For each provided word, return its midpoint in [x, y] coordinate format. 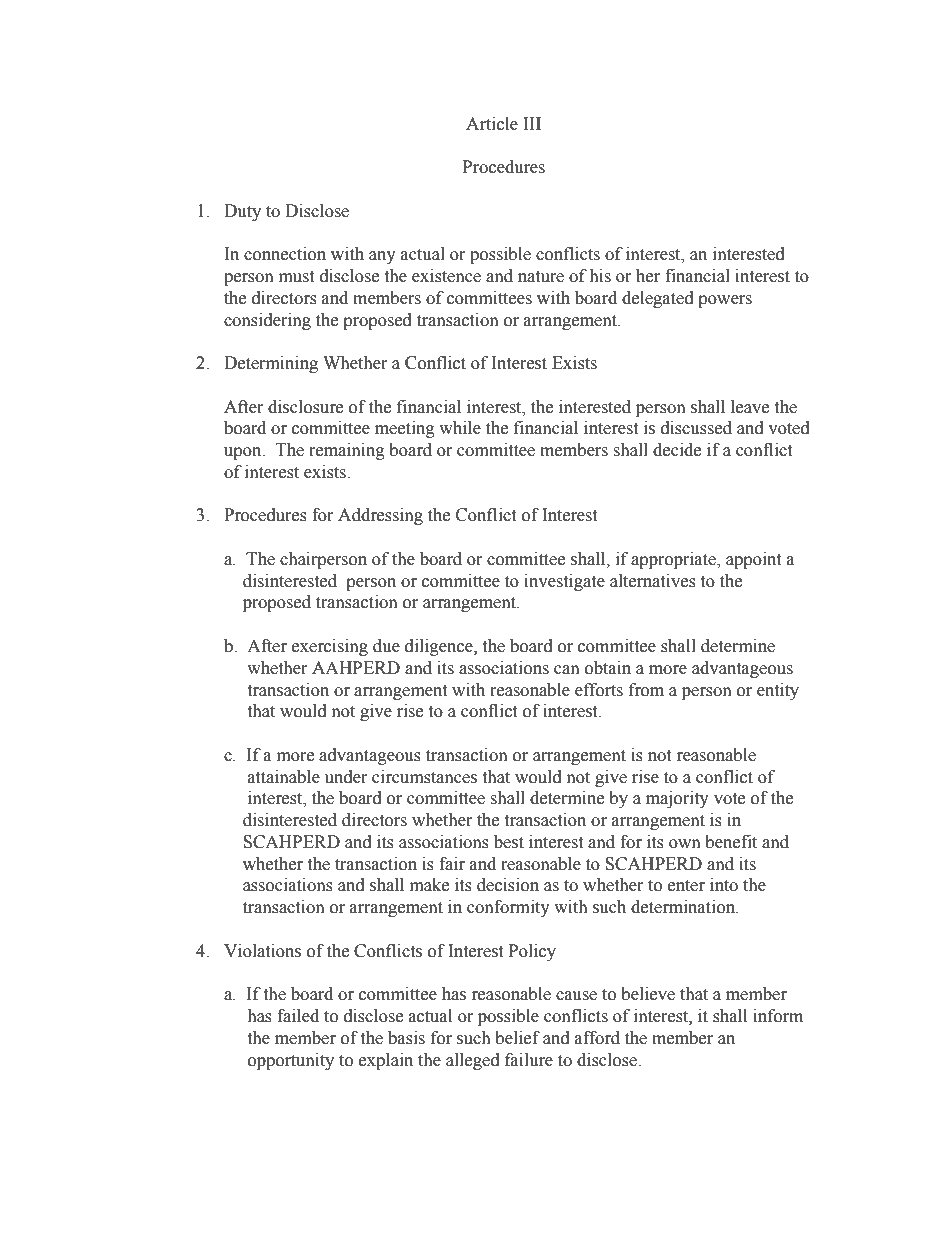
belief [517, 1038]
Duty [242, 212]
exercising [330, 647]
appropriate [674, 560]
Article [492, 124]
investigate [564, 582]
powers [725, 301]
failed [298, 1016]
